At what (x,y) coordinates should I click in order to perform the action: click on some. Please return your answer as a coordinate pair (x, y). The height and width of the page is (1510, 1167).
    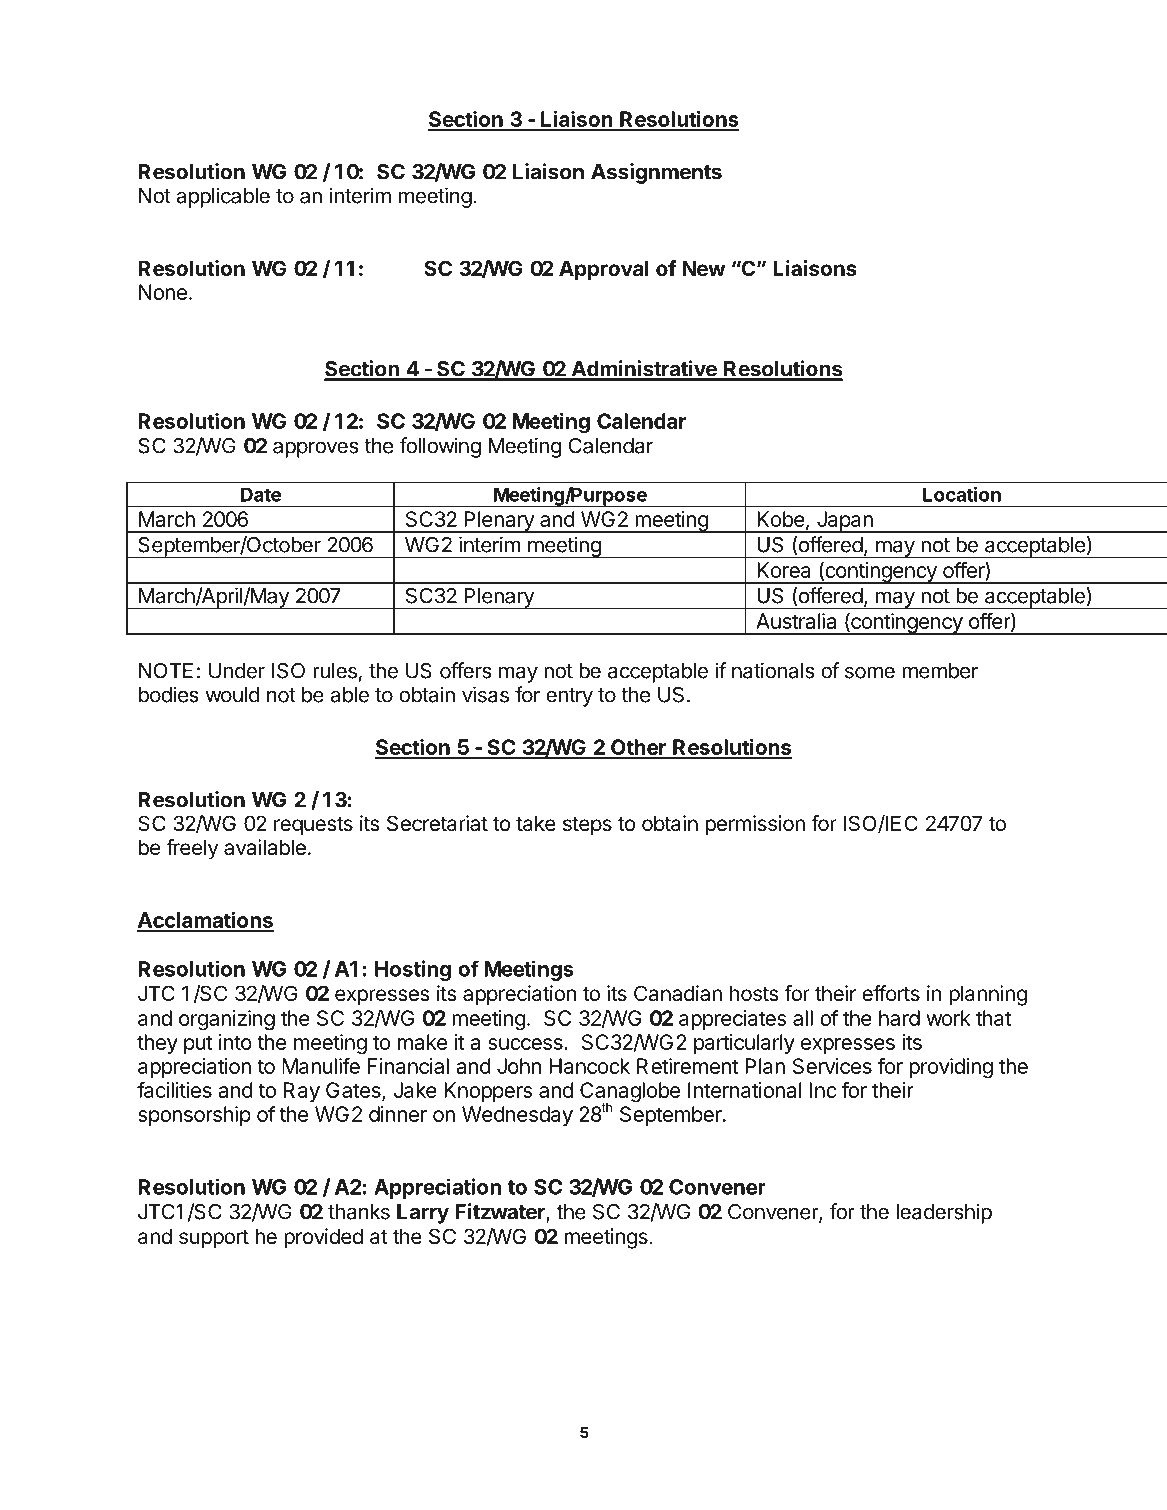
    Looking at the image, I should click on (870, 672).
